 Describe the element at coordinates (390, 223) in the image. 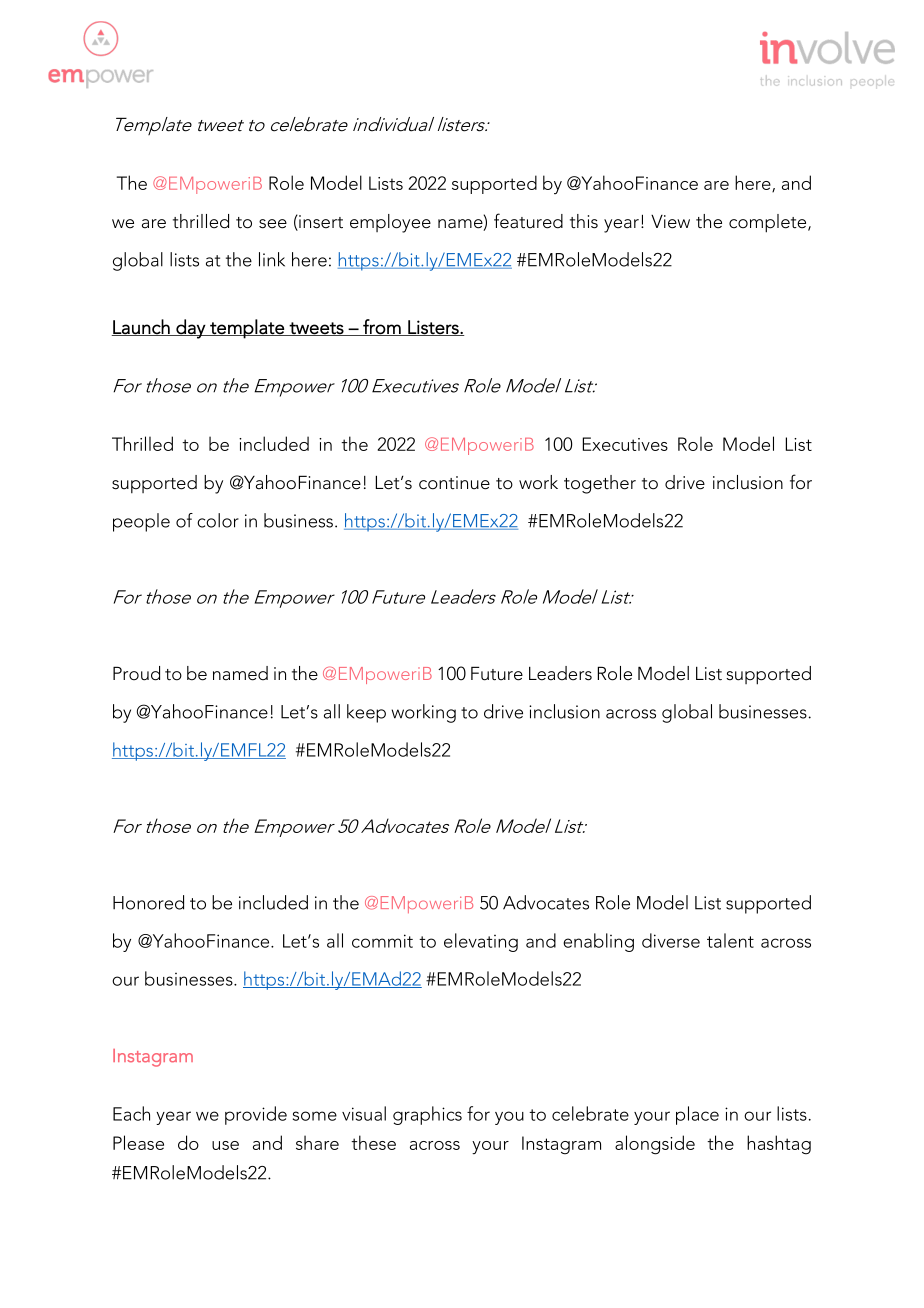

I see `employee` at that location.
